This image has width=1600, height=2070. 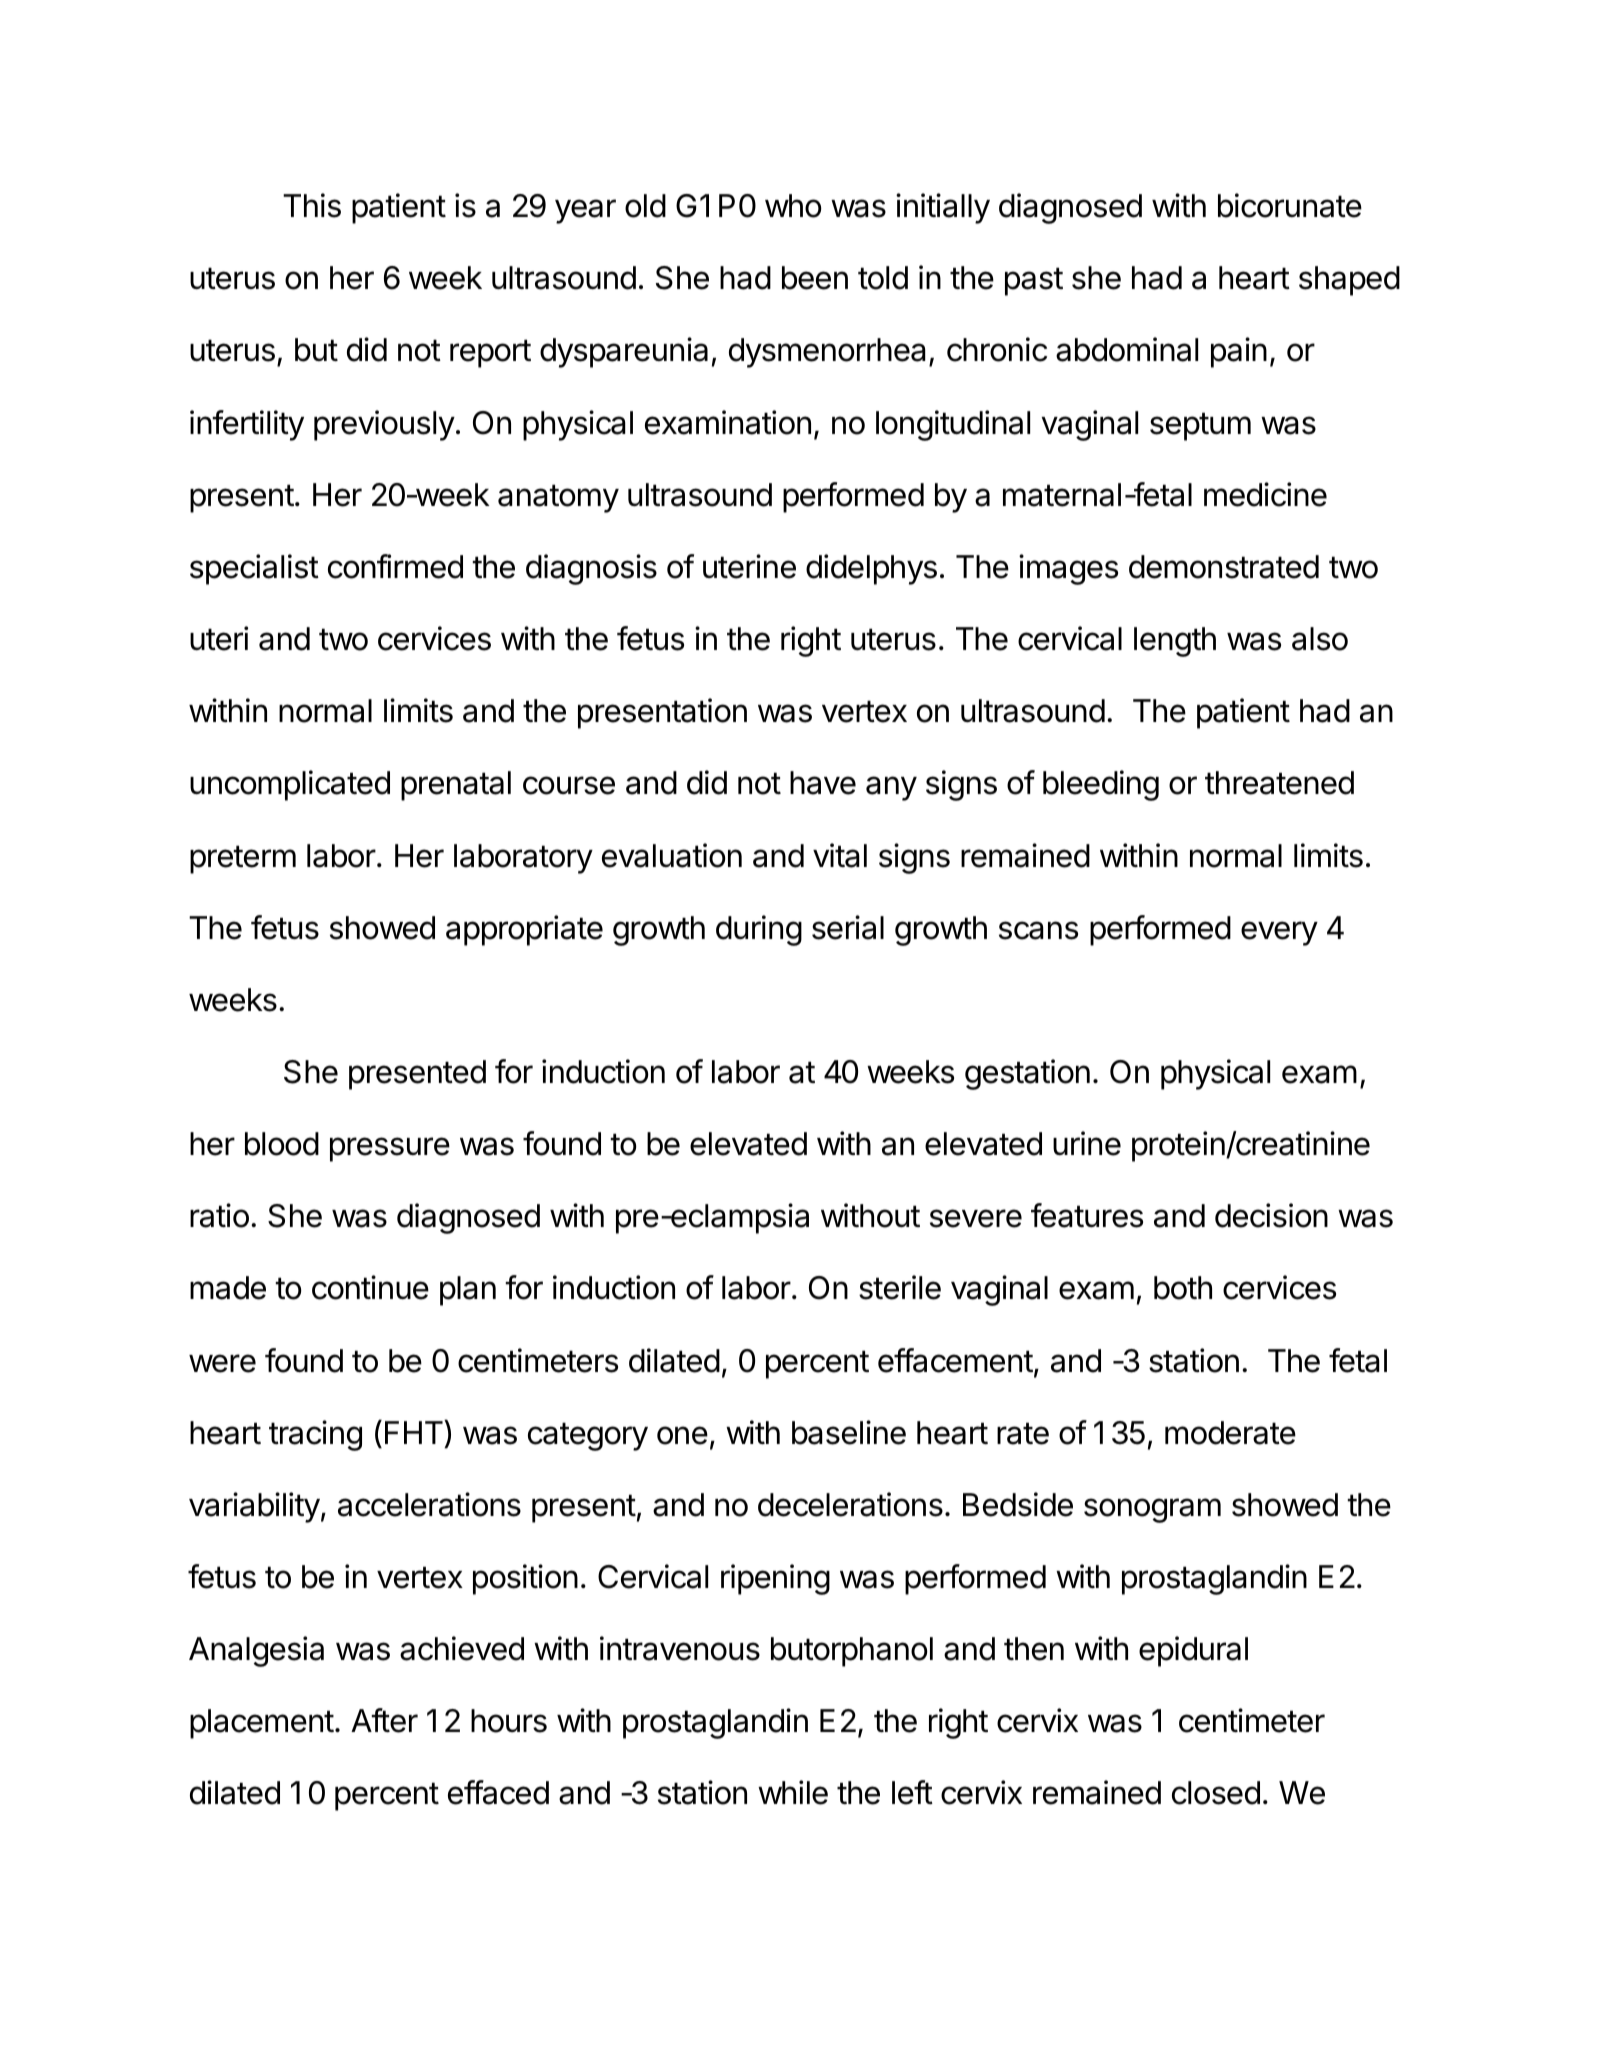 What do you see at coordinates (849, 1432) in the image?
I see `baseline` at bounding box center [849, 1432].
